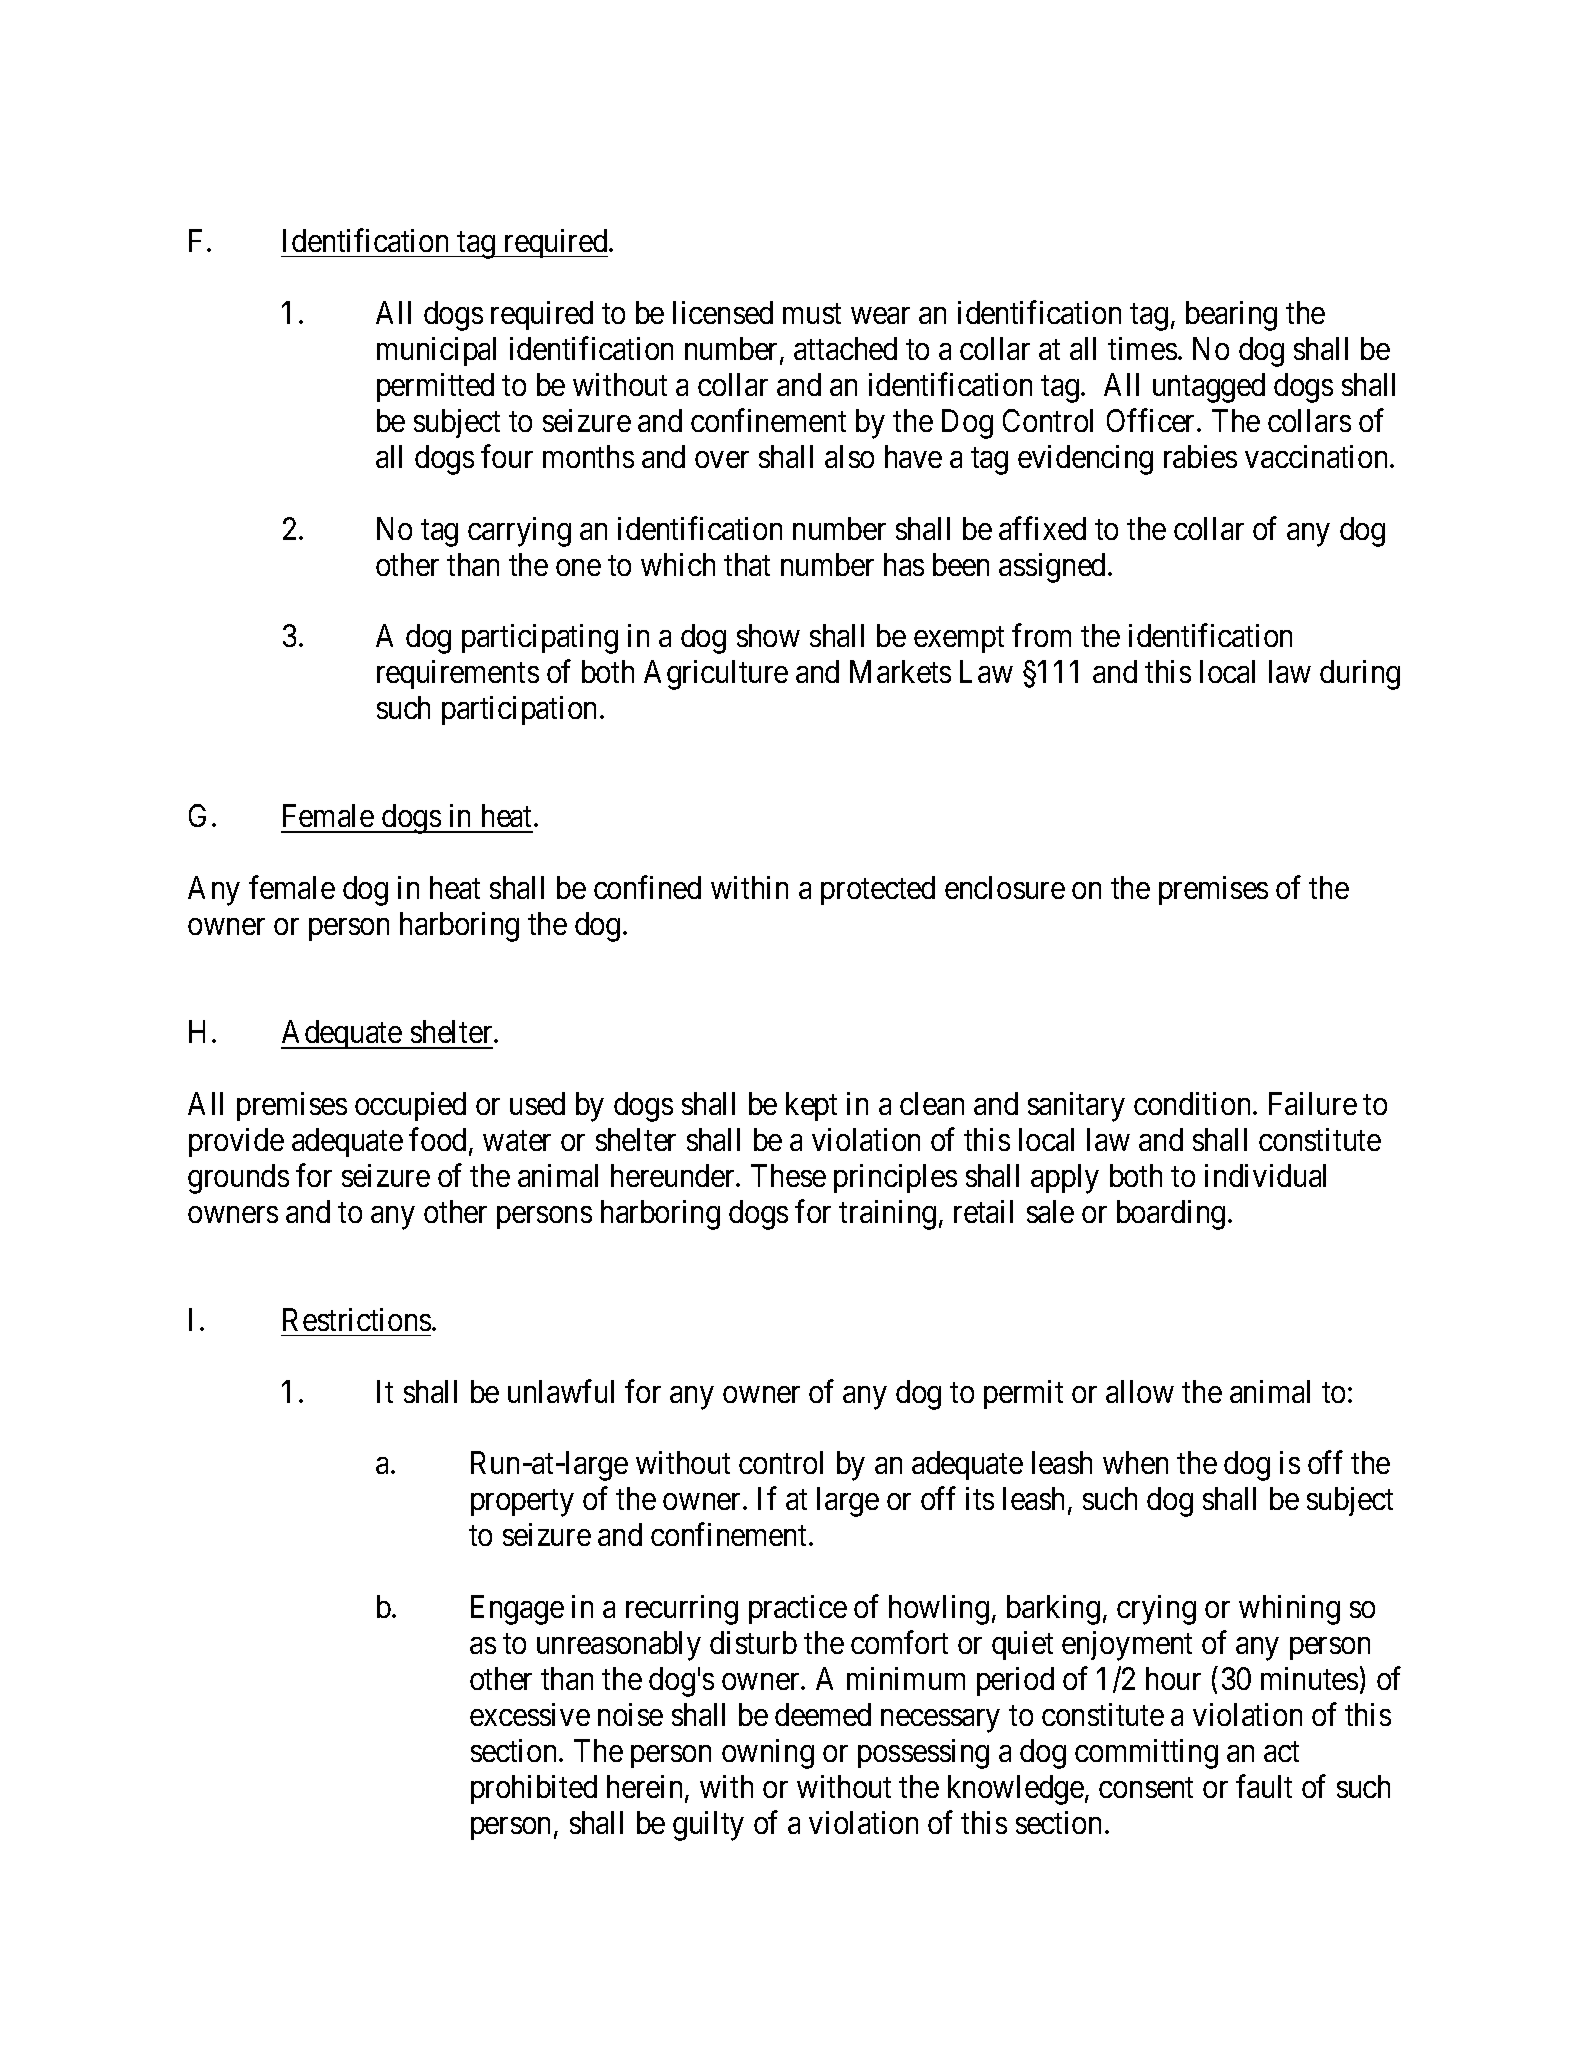 This document has width=1595, height=2064. I want to click on municipal, so click(436, 351).
